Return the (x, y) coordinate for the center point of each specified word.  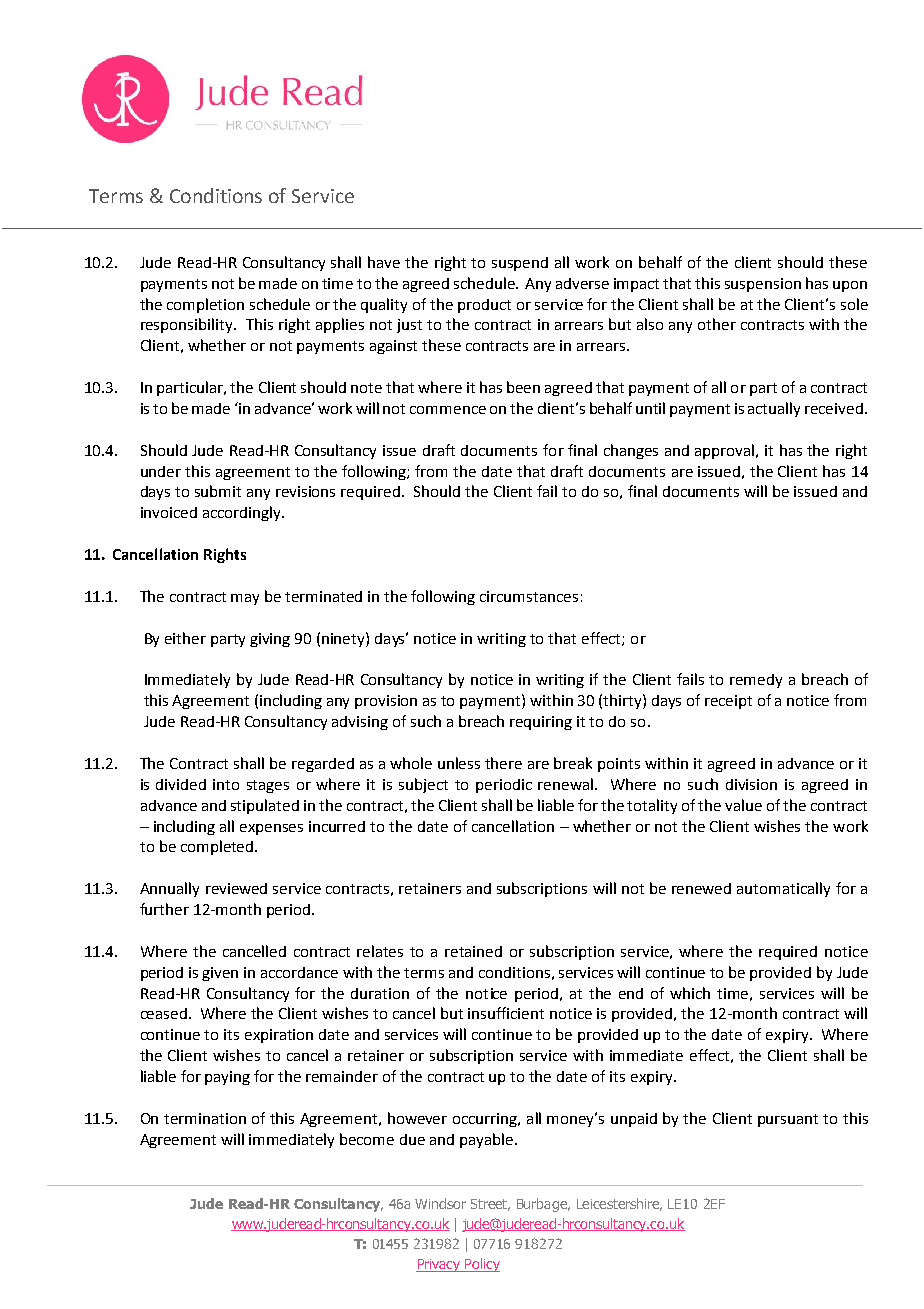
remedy (756, 681)
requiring (541, 723)
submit (218, 491)
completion (205, 305)
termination (205, 1118)
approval (726, 451)
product (484, 306)
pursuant (788, 1120)
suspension (763, 285)
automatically (783, 889)
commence (448, 410)
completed (218, 847)
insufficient (506, 1013)
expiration (279, 1036)
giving (270, 640)
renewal (567, 784)
